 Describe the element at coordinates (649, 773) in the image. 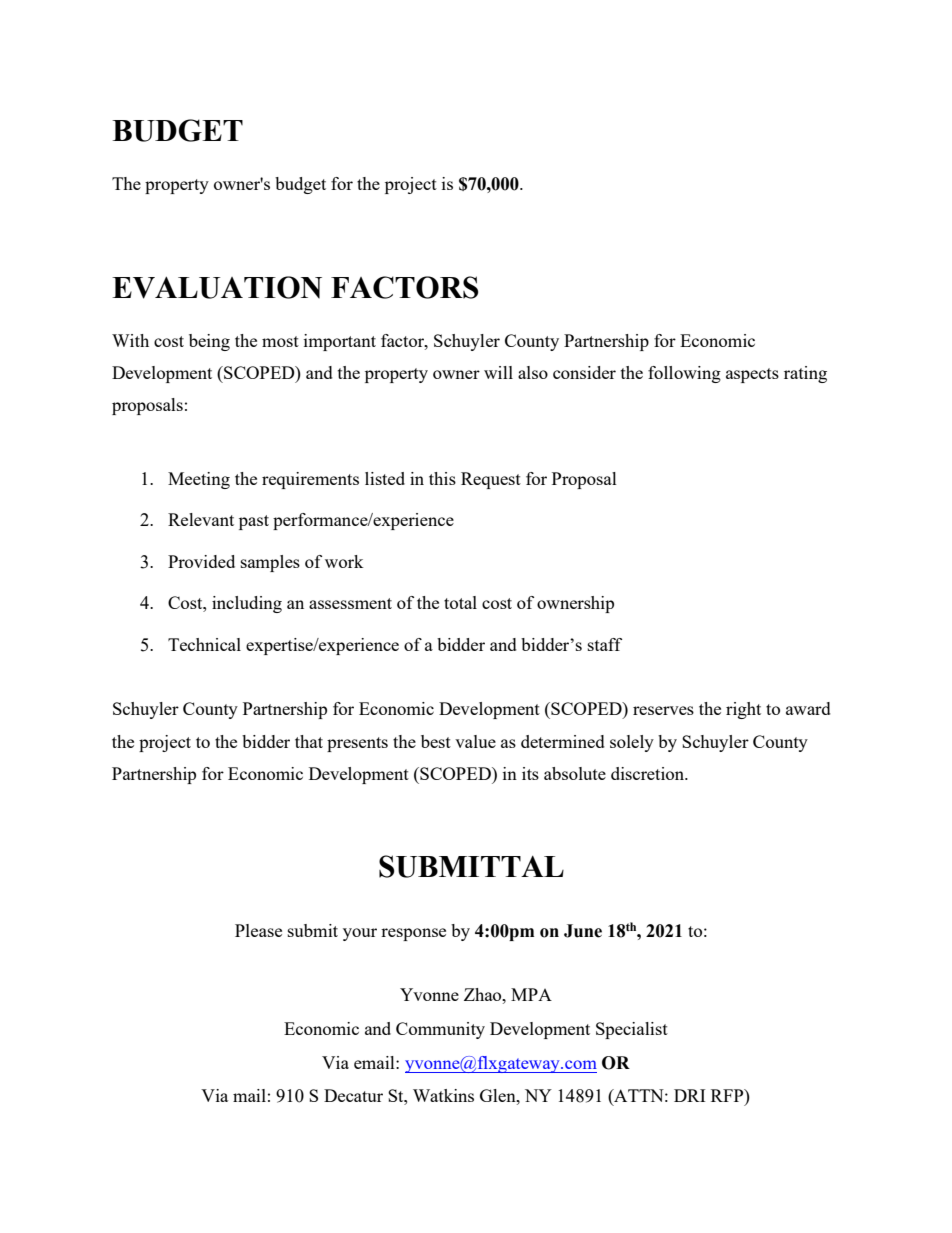

I see `discretion` at that location.
